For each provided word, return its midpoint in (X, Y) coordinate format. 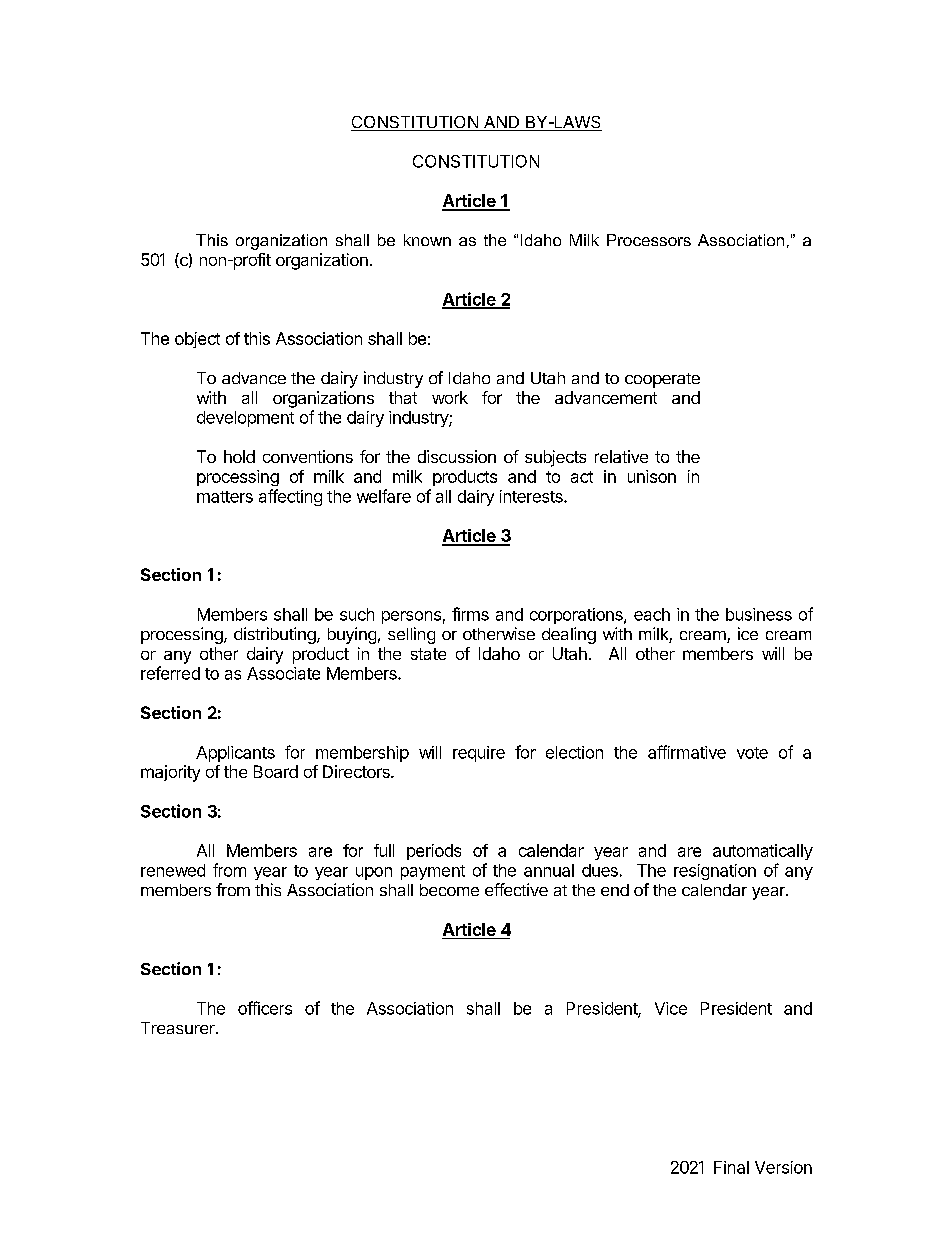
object (197, 340)
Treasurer (179, 1028)
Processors (649, 240)
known (427, 240)
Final (731, 1167)
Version (783, 1167)
